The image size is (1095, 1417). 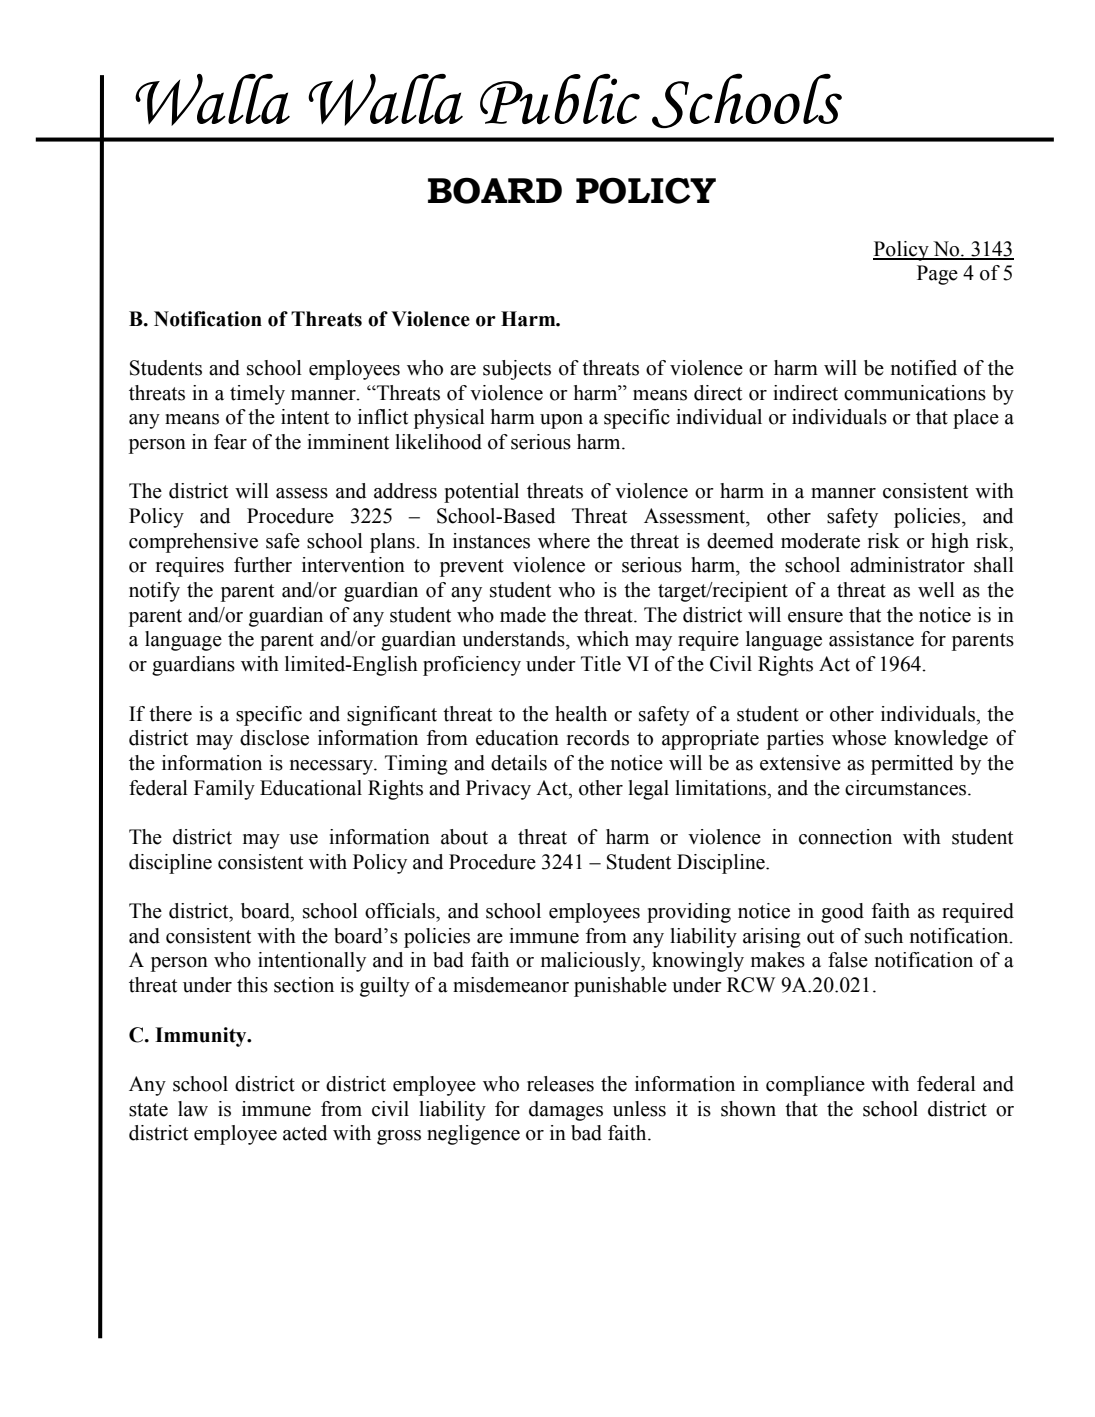 What do you see at coordinates (566, 1111) in the document?
I see `damages` at bounding box center [566, 1111].
